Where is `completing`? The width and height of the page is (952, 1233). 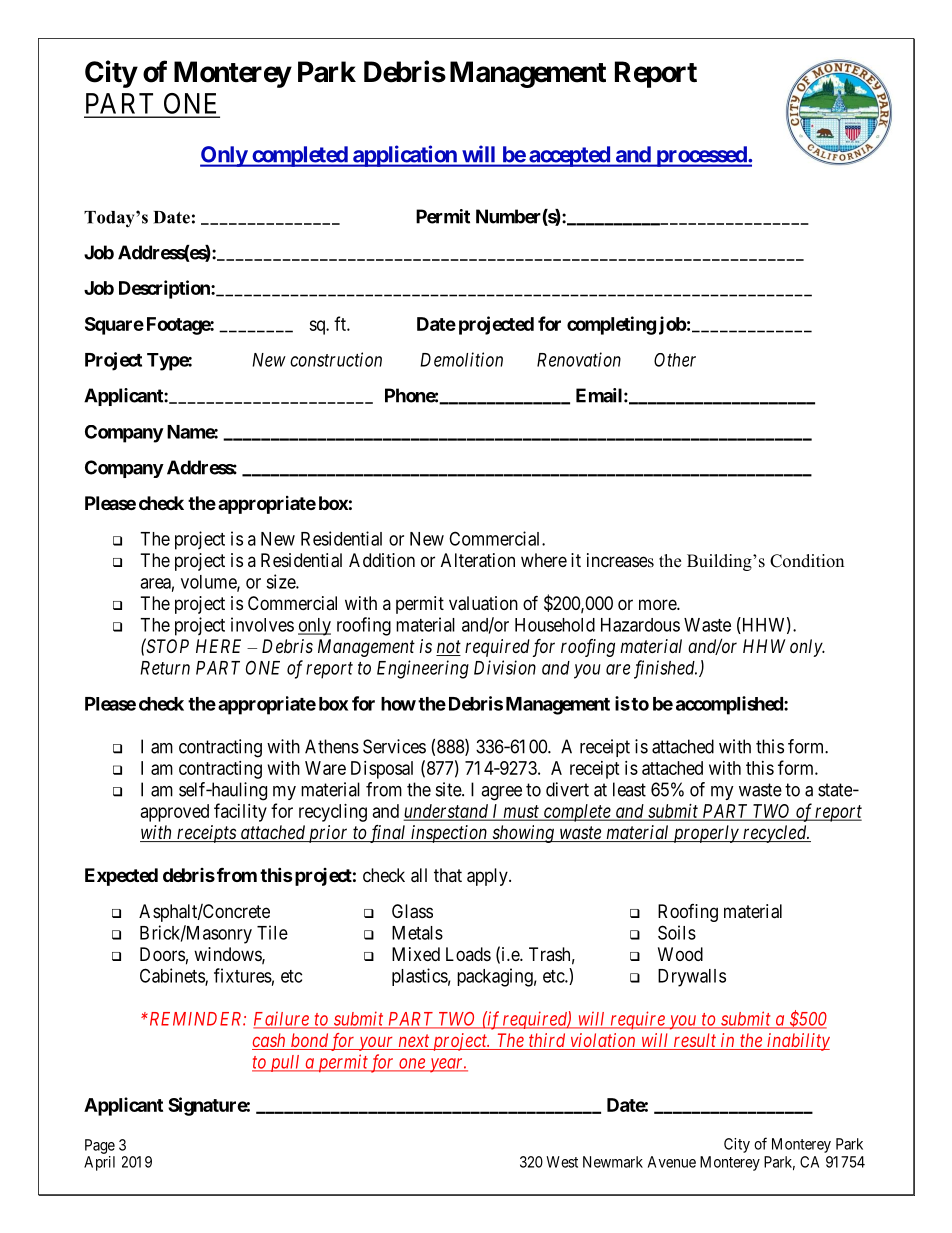
completing is located at coordinates (611, 325).
